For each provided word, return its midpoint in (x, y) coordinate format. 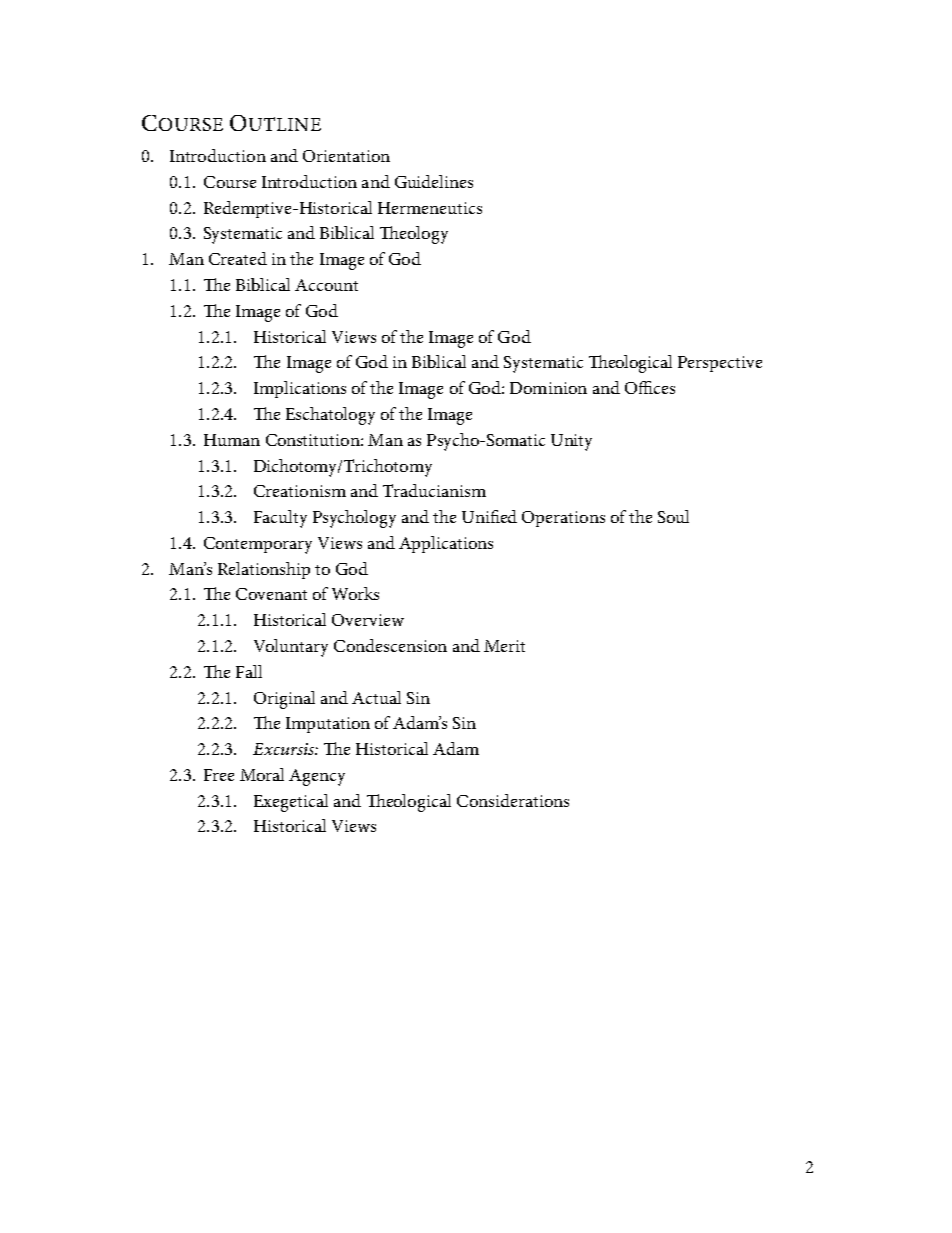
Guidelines (434, 181)
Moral (262, 774)
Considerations (513, 800)
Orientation (346, 156)
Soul (673, 516)
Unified (489, 516)
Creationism (300, 491)
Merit (504, 646)
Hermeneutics (430, 208)
